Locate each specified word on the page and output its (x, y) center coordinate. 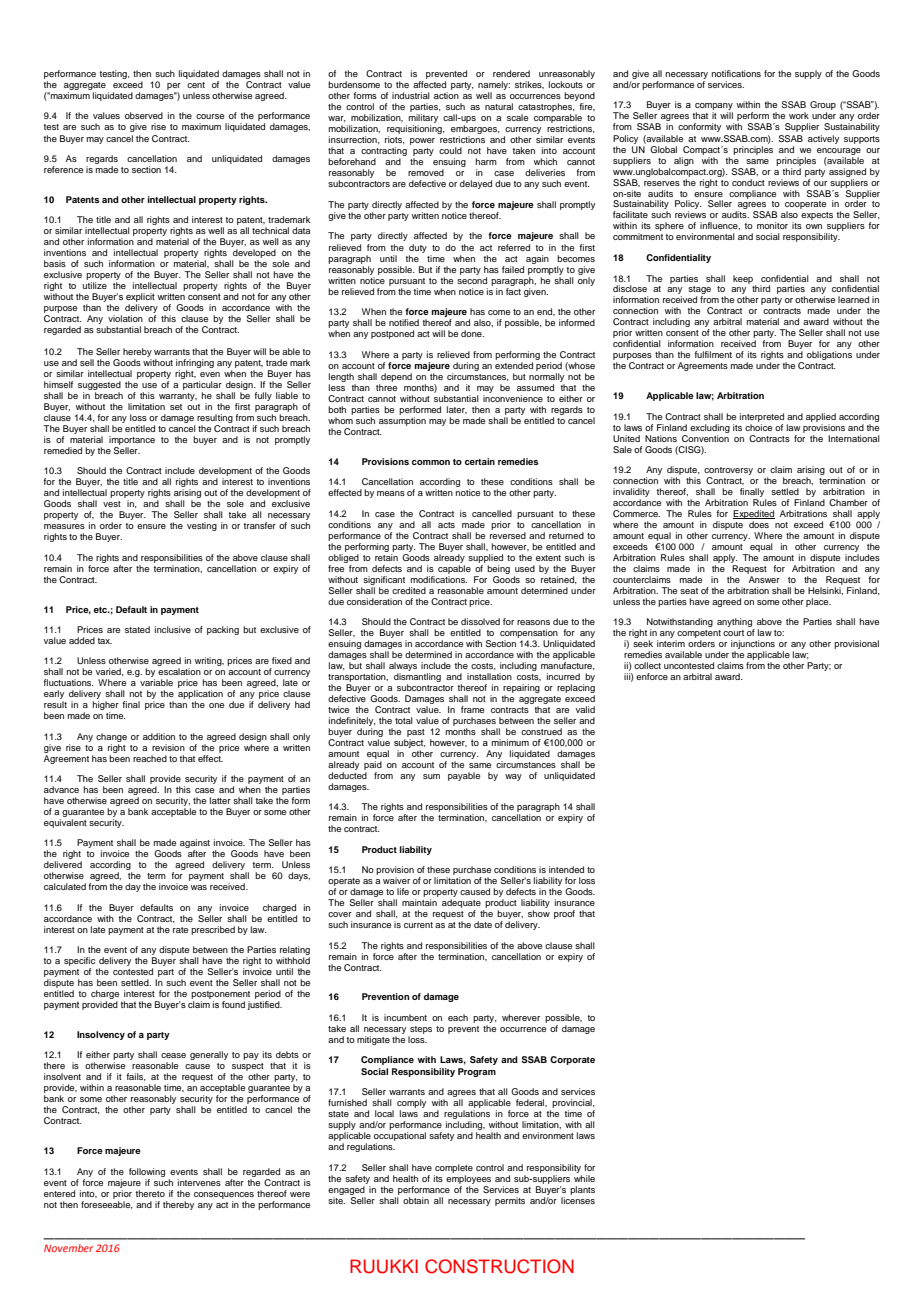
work (799, 115)
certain (480, 461)
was (199, 887)
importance (132, 442)
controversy (728, 472)
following (147, 1172)
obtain (416, 1200)
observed (144, 115)
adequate (461, 905)
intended (566, 869)
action (446, 95)
